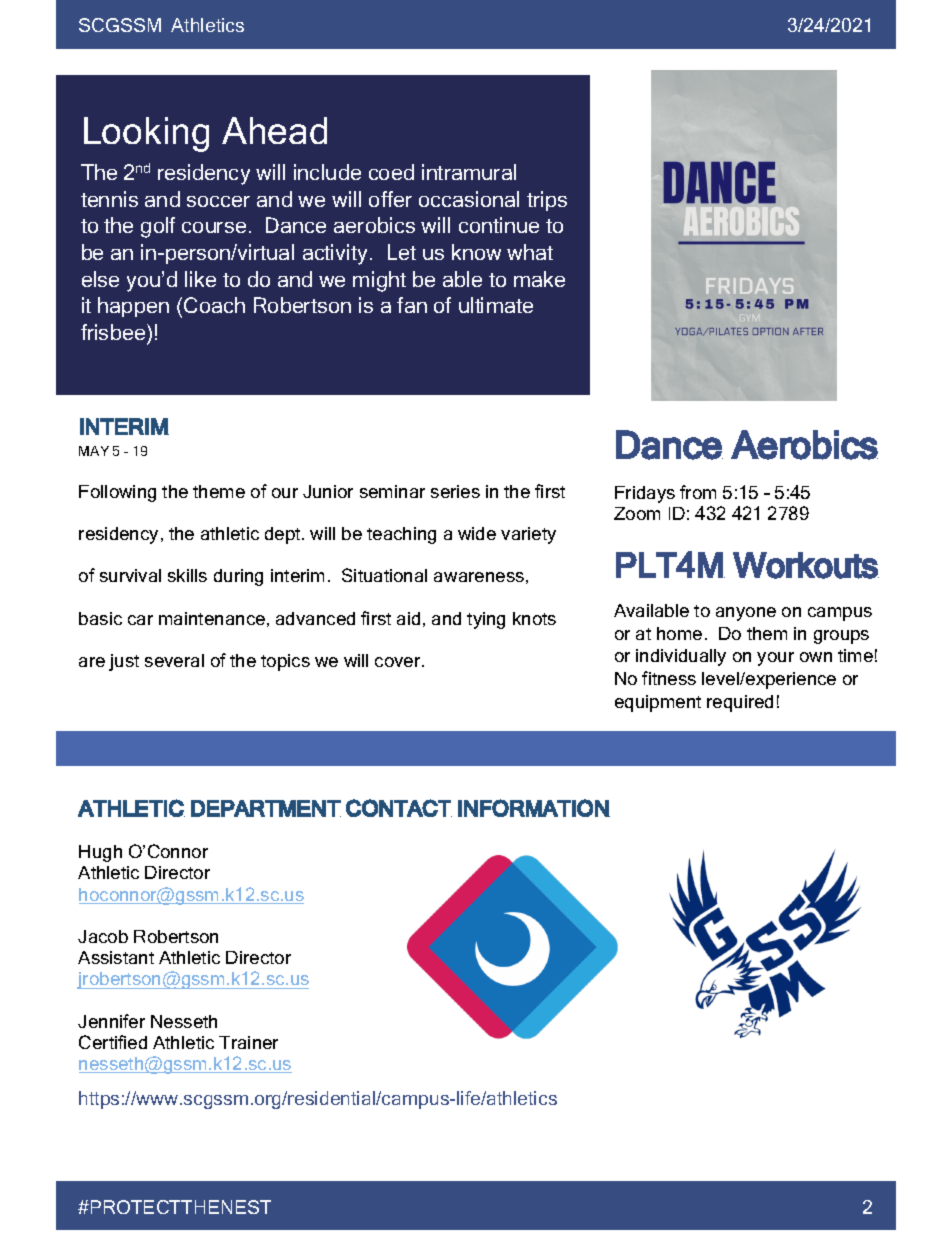  I want to click on required, so click(740, 703).
